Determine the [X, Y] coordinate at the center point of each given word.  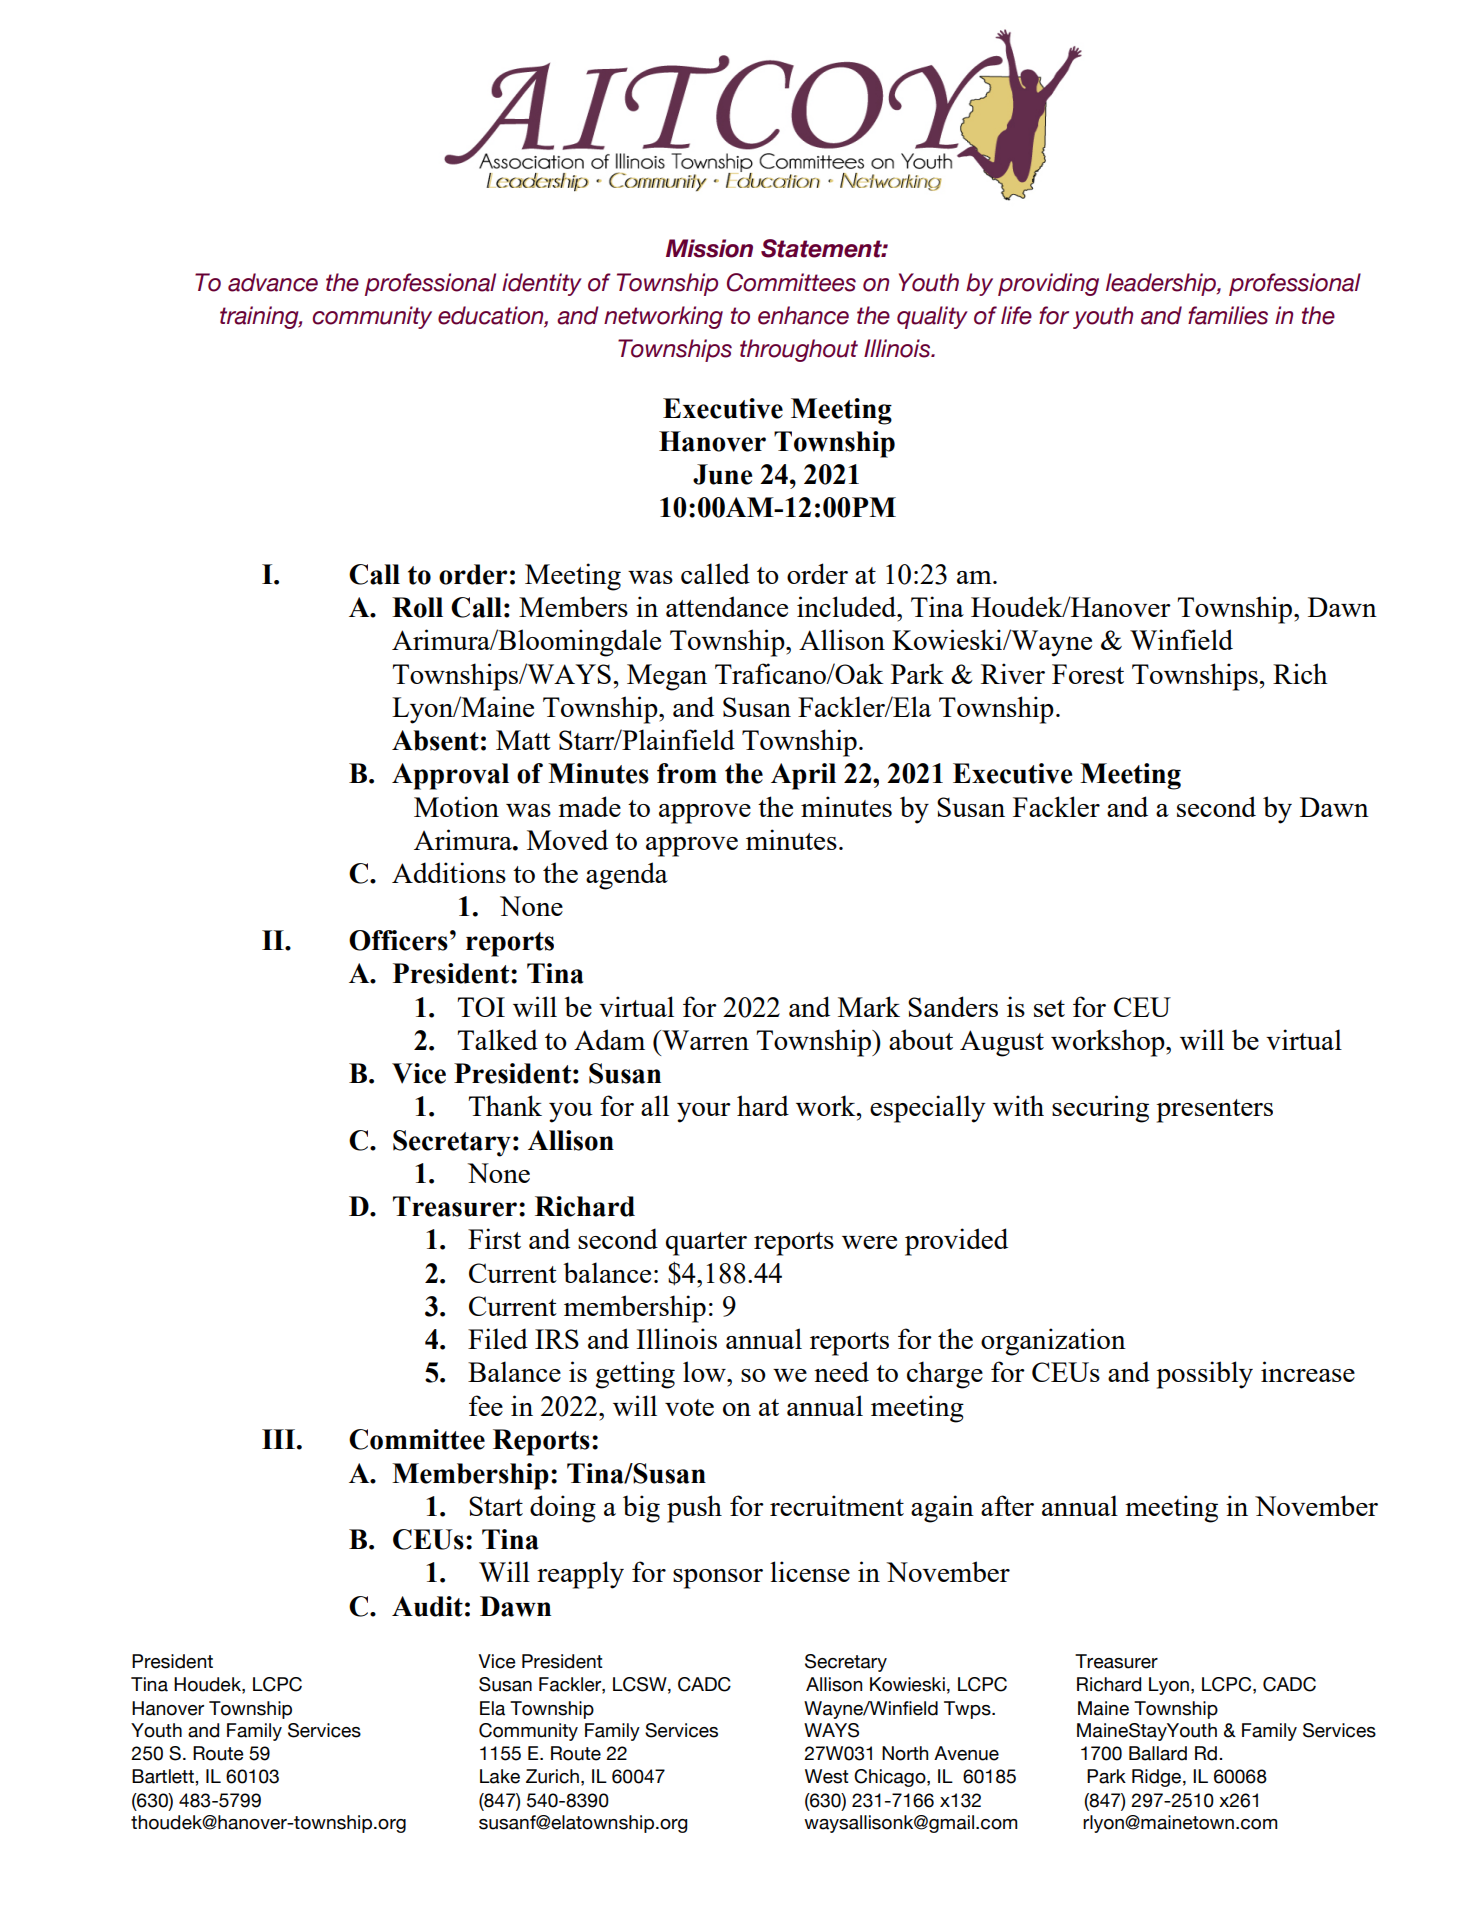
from [687, 773]
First [494, 1238]
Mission [709, 248]
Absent [435, 740]
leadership [1162, 284]
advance [273, 282]
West [827, 1776]
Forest [1088, 674]
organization [1053, 1342]
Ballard [1158, 1753]
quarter [706, 1244]
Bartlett [164, 1776]
